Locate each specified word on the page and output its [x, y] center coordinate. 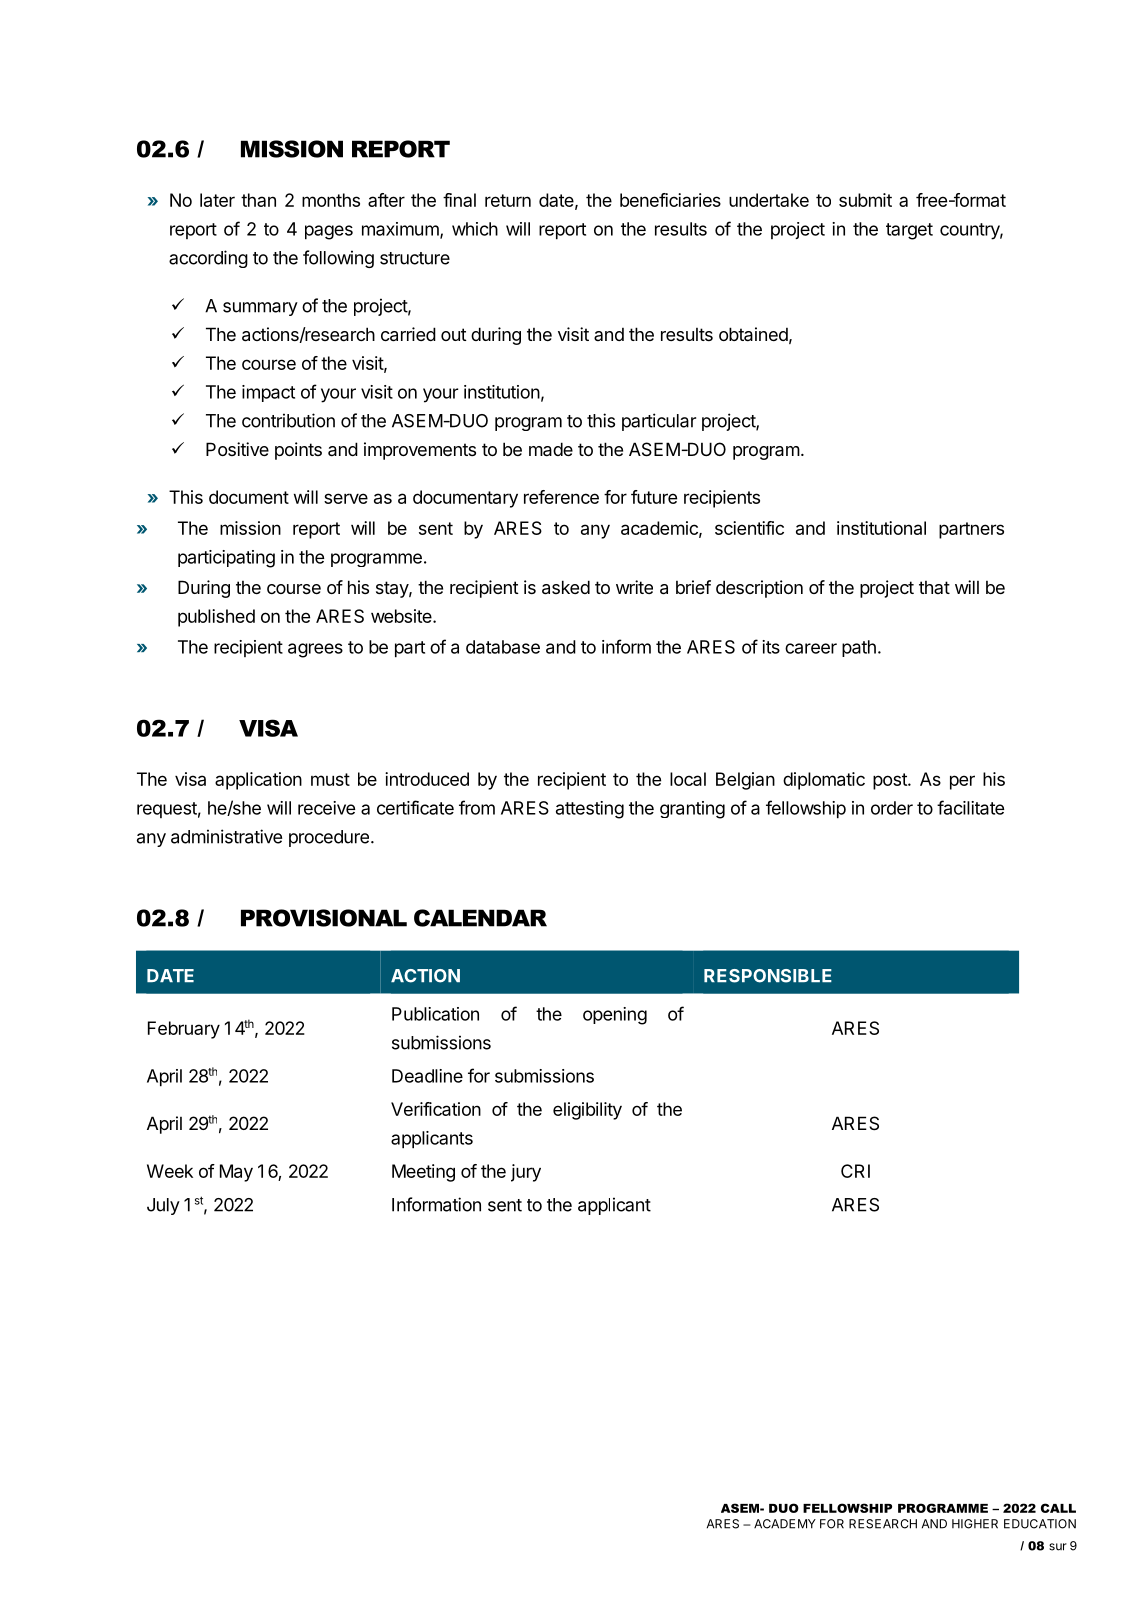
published [216, 618]
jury [526, 1173]
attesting [590, 810]
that [934, 587]
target [909, 231]
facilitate [970, 807]
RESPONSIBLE [768, 976]
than [258, 200]
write [634, 587]
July [163, 1206]
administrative [226, 836]
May [236, 1173]
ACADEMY [785, 1524]
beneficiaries [670, 200]
